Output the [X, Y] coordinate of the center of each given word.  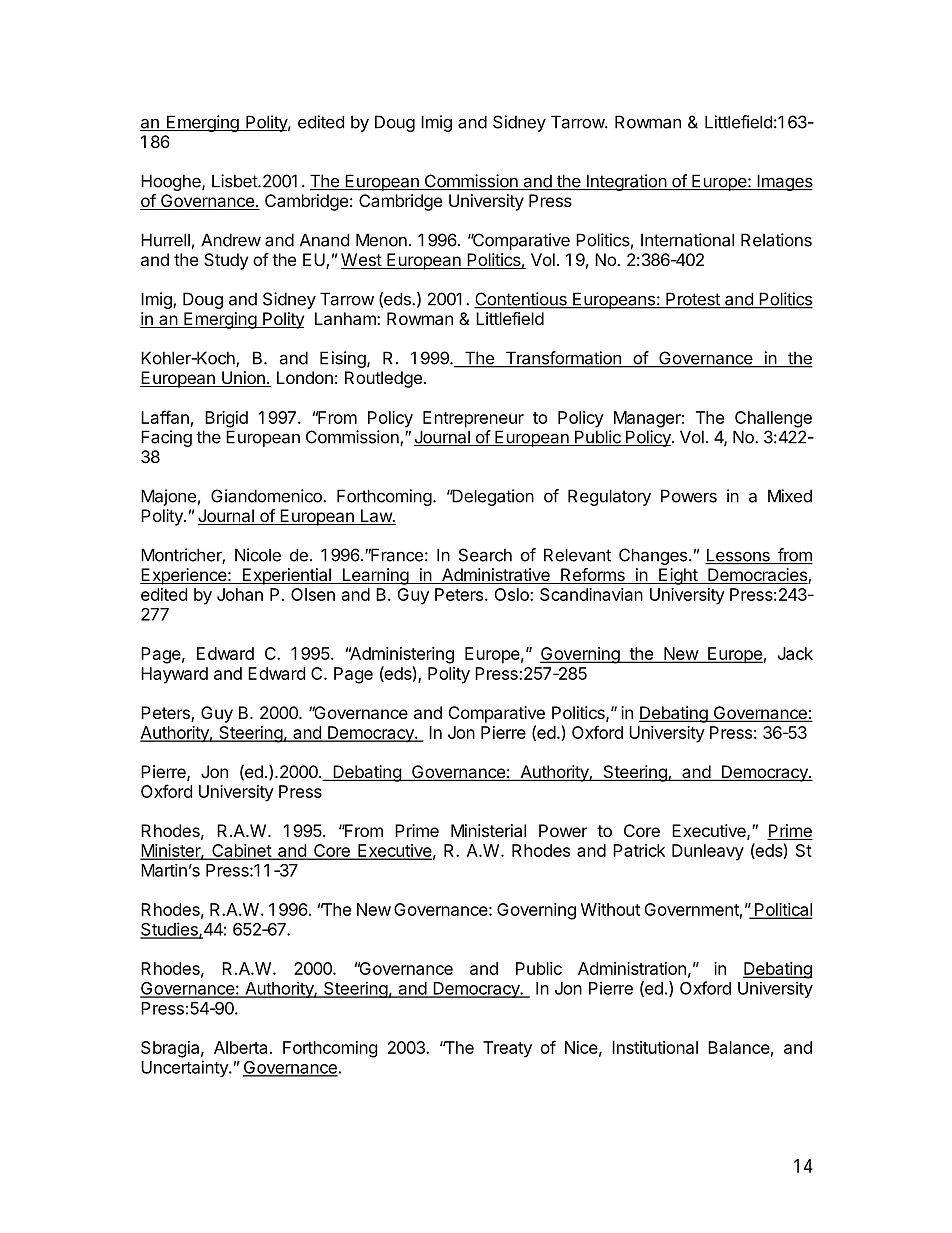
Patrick [639, 850]
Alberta [240, 1047]
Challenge [773, 419]
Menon [381, 240]
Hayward [174, 675]
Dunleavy [708, 852]
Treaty [507, 1049]
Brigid [226, 419]
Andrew [231, 240]
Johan [240, 594]
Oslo [512, 594]
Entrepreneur [473, 419]
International [687, 240]
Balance [739, 1047]
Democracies [757, 576]
